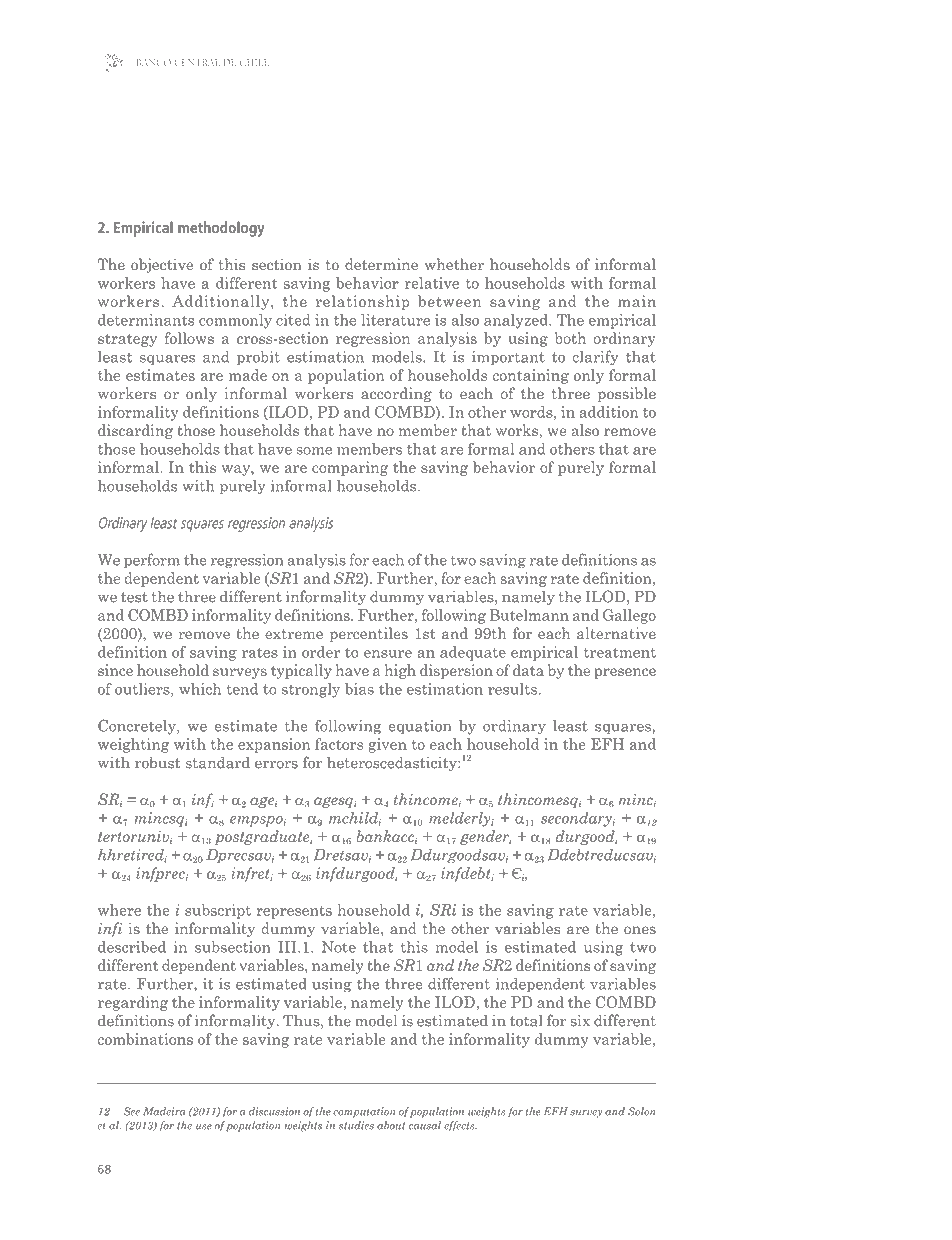 The width and height of the image is (952, 1240). I want to click on percentiles, so click(369, 634).
